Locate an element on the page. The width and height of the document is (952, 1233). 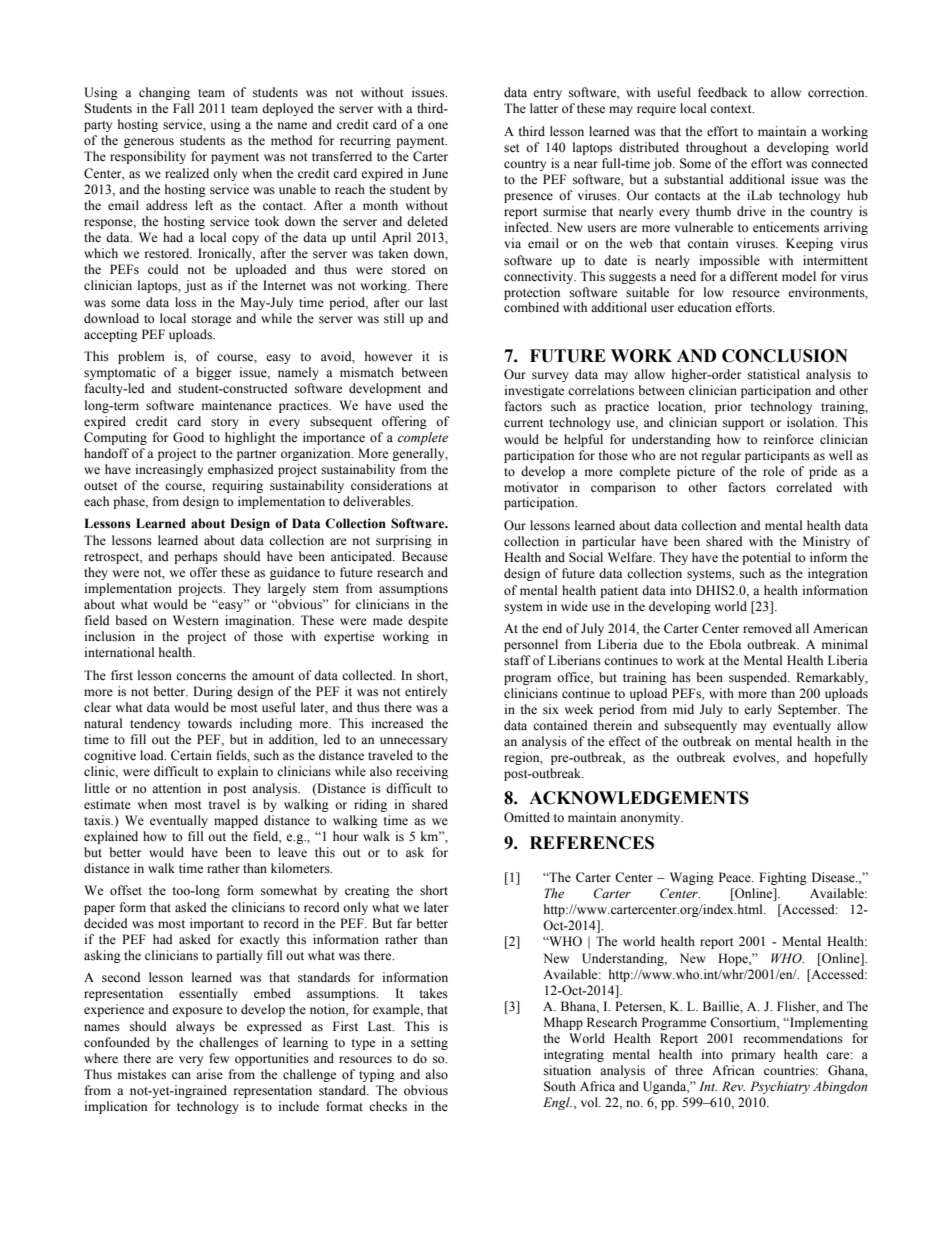
Western is located at coordinates (196, 620).
